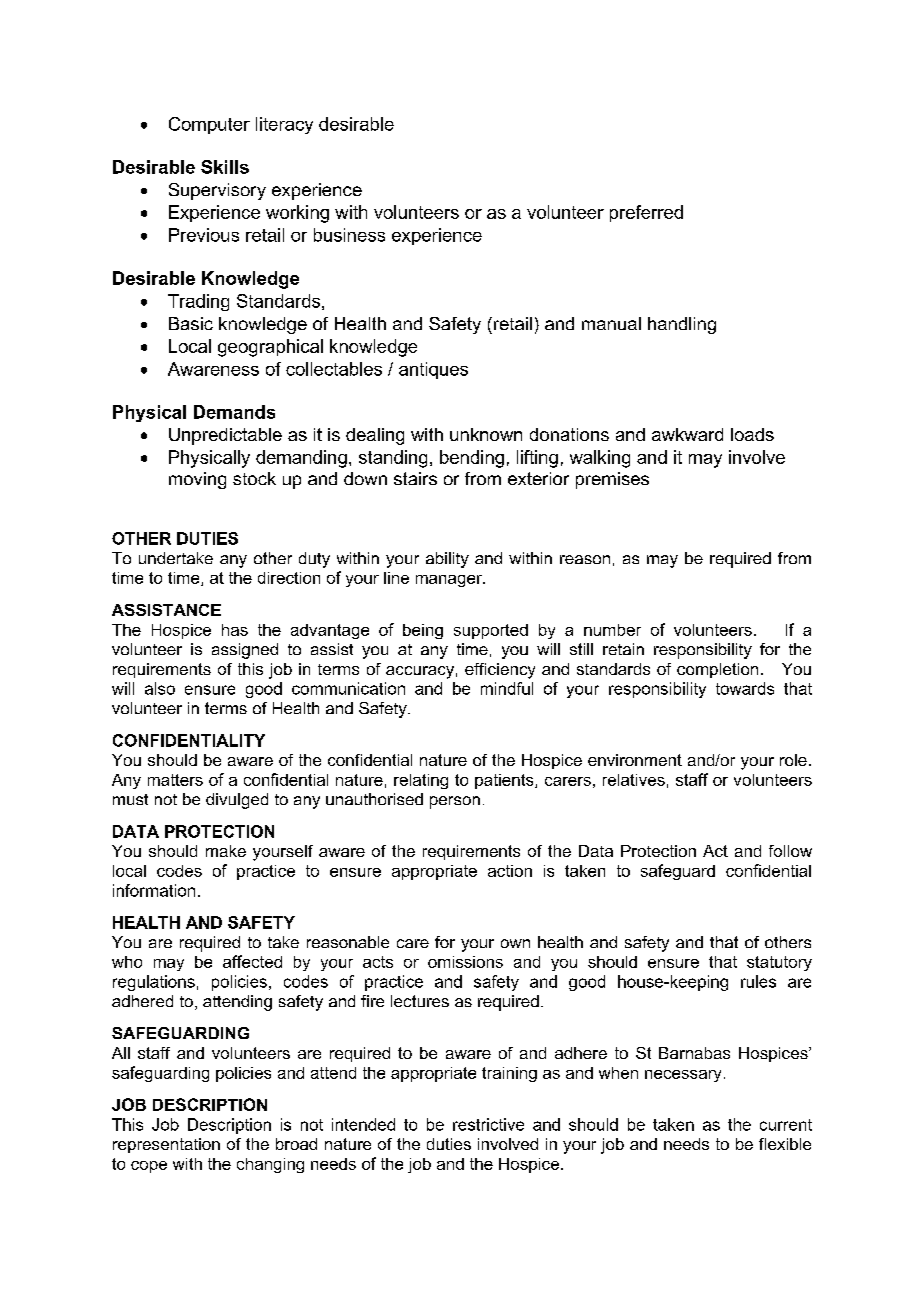 The image size is (924, 1308). What do you see at coordinates (197, 480) in the page?
I see `moving` at bounding box center [197, 480].
